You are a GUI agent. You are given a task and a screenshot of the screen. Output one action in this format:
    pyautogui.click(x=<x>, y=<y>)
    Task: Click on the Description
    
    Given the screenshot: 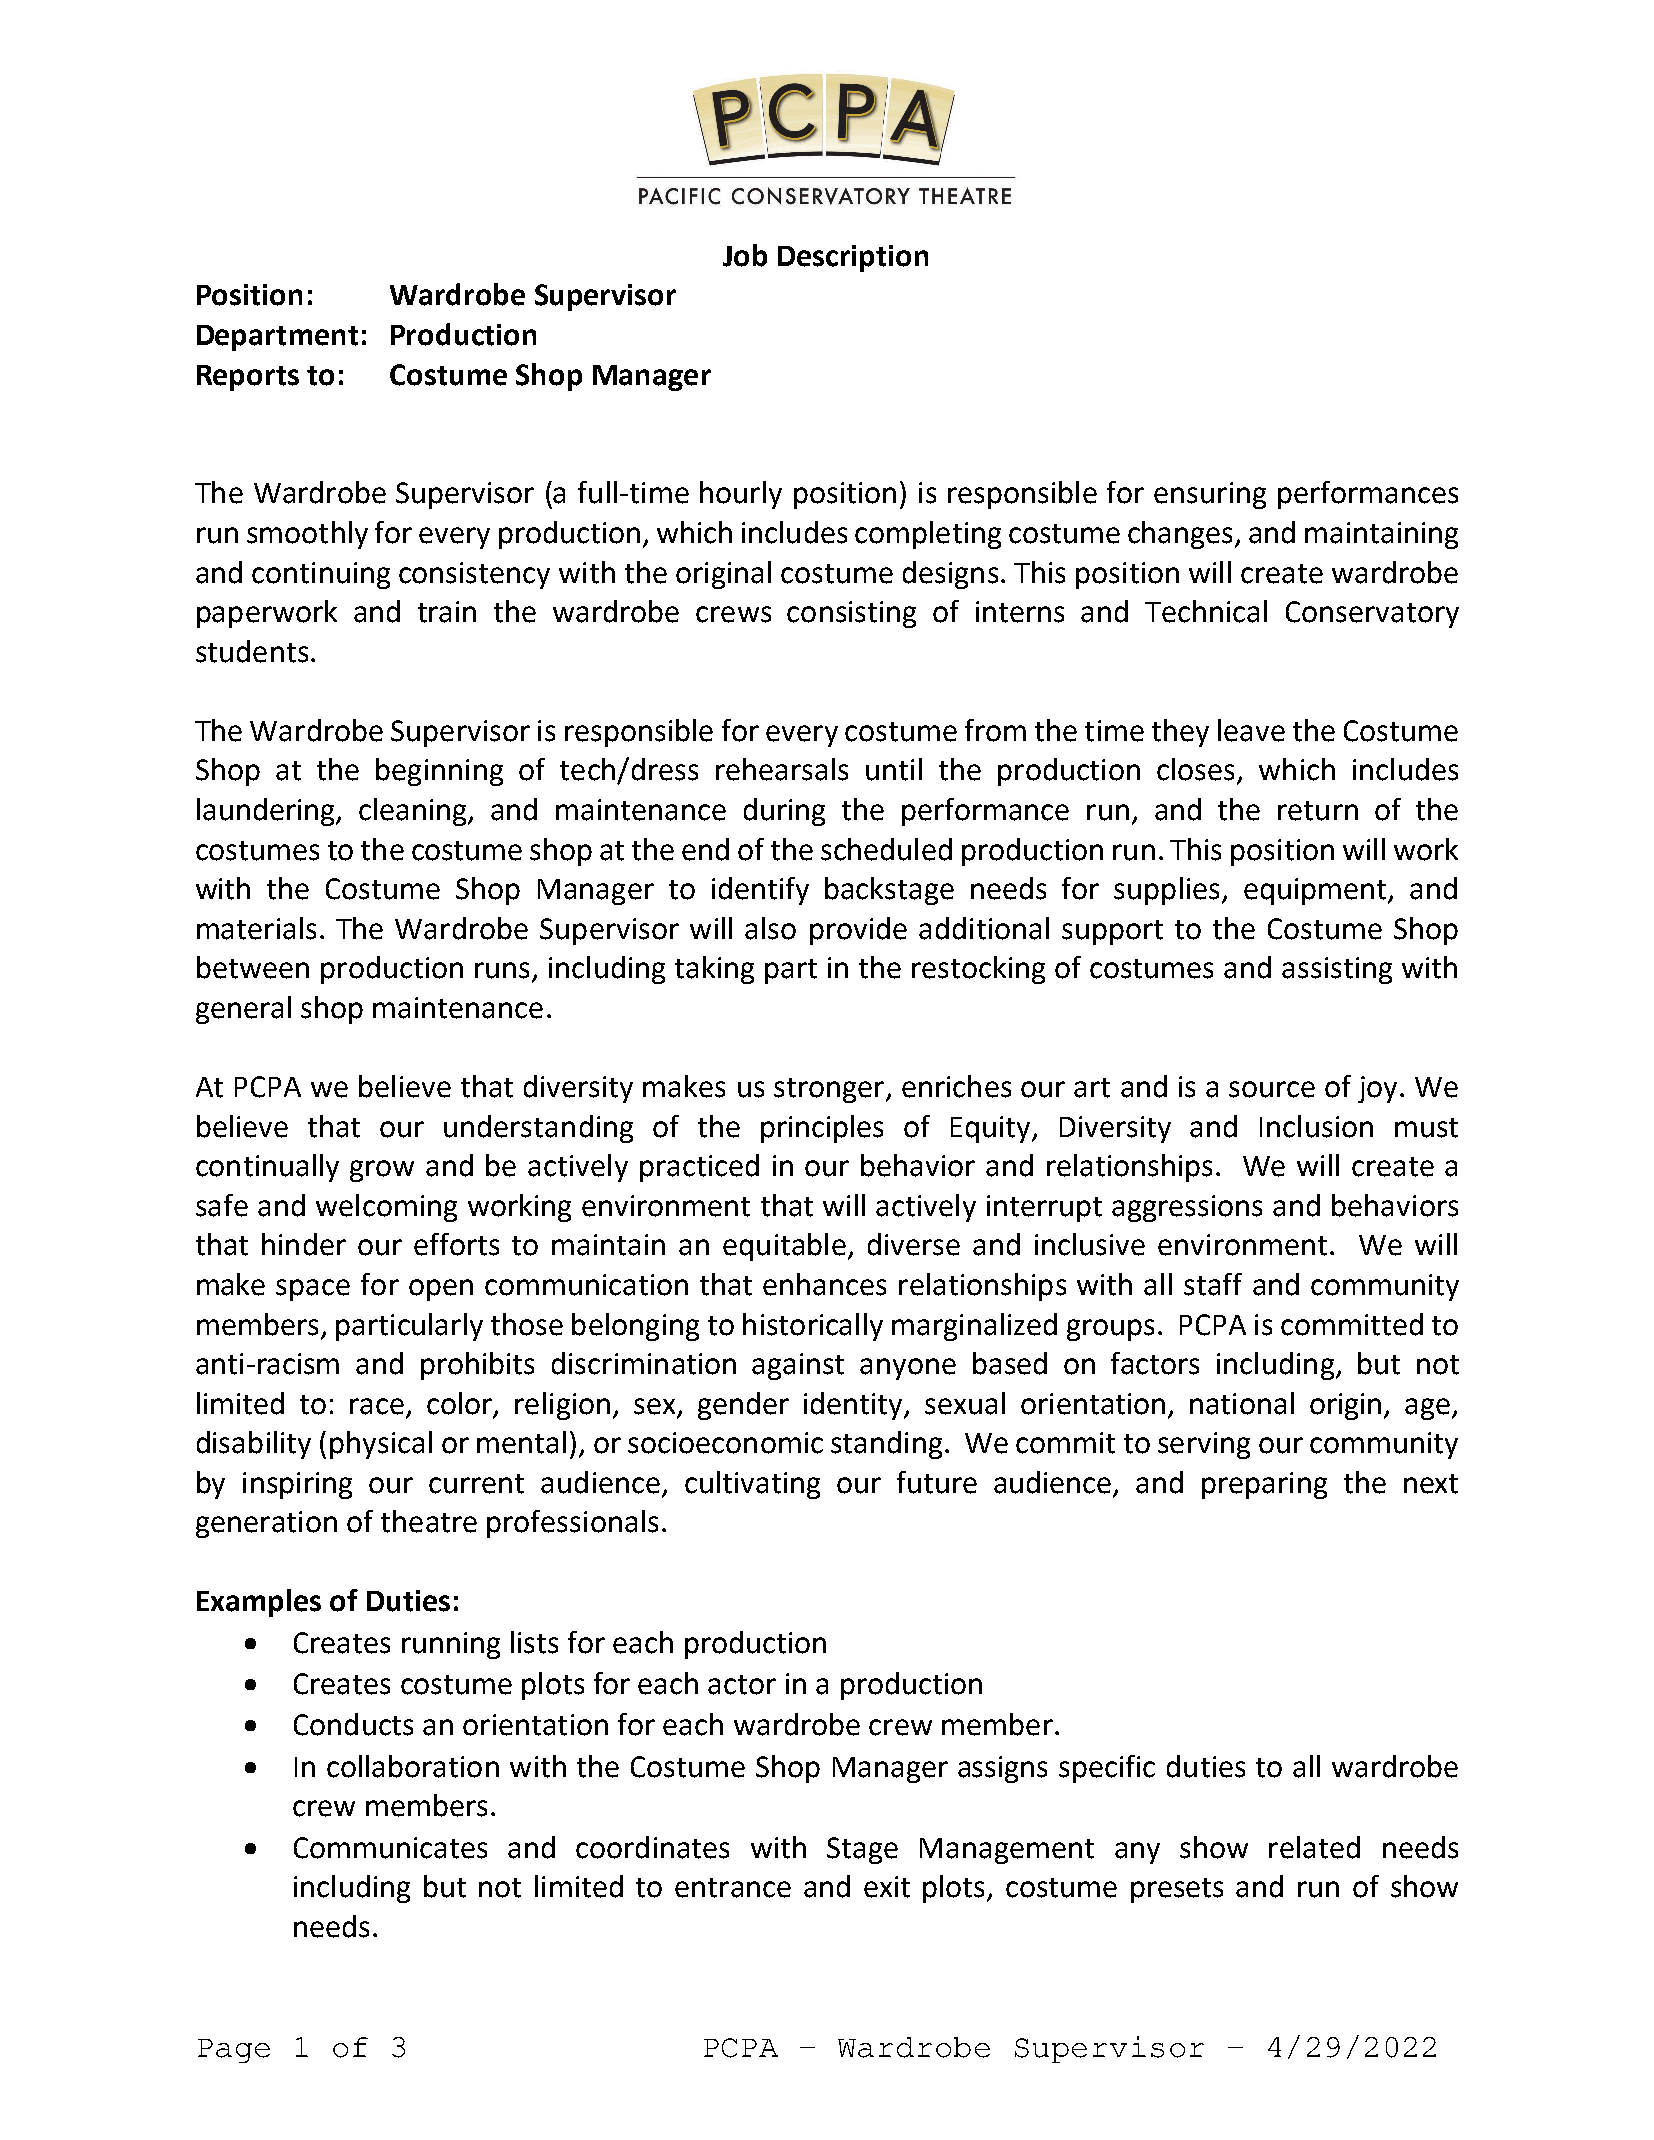 What is the action you would take?
    pyautogui.click(x=853, y=258)
